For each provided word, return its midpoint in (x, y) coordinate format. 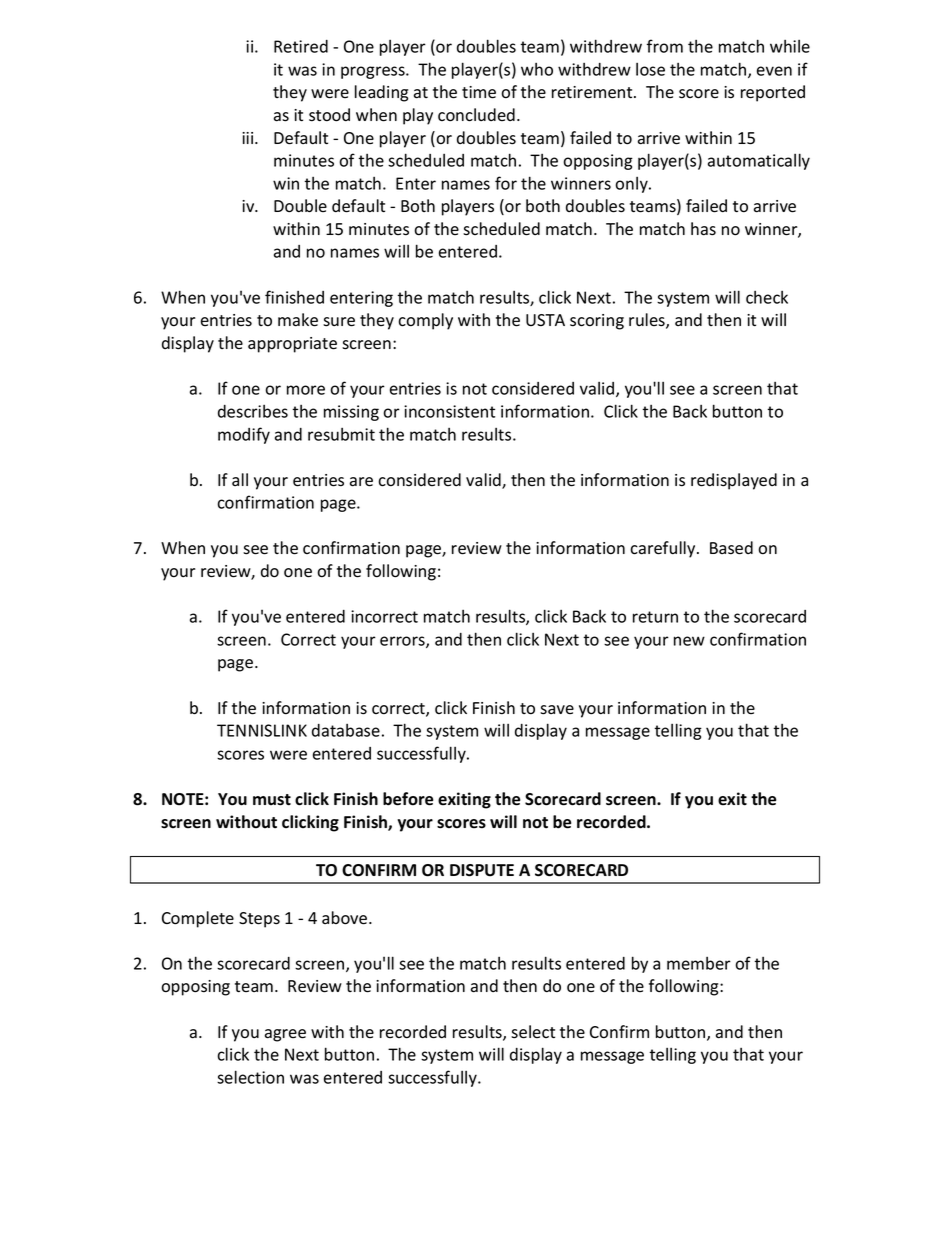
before (408, 799)
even (774, 71)
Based (731, 548)
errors (403, 642)
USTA (545, 320)
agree (285, 1035)
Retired (301, 46)
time (479, 92)
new (689, 641)
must (272, 800)
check (767, 297)
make (298, 320)
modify (244, 435)
